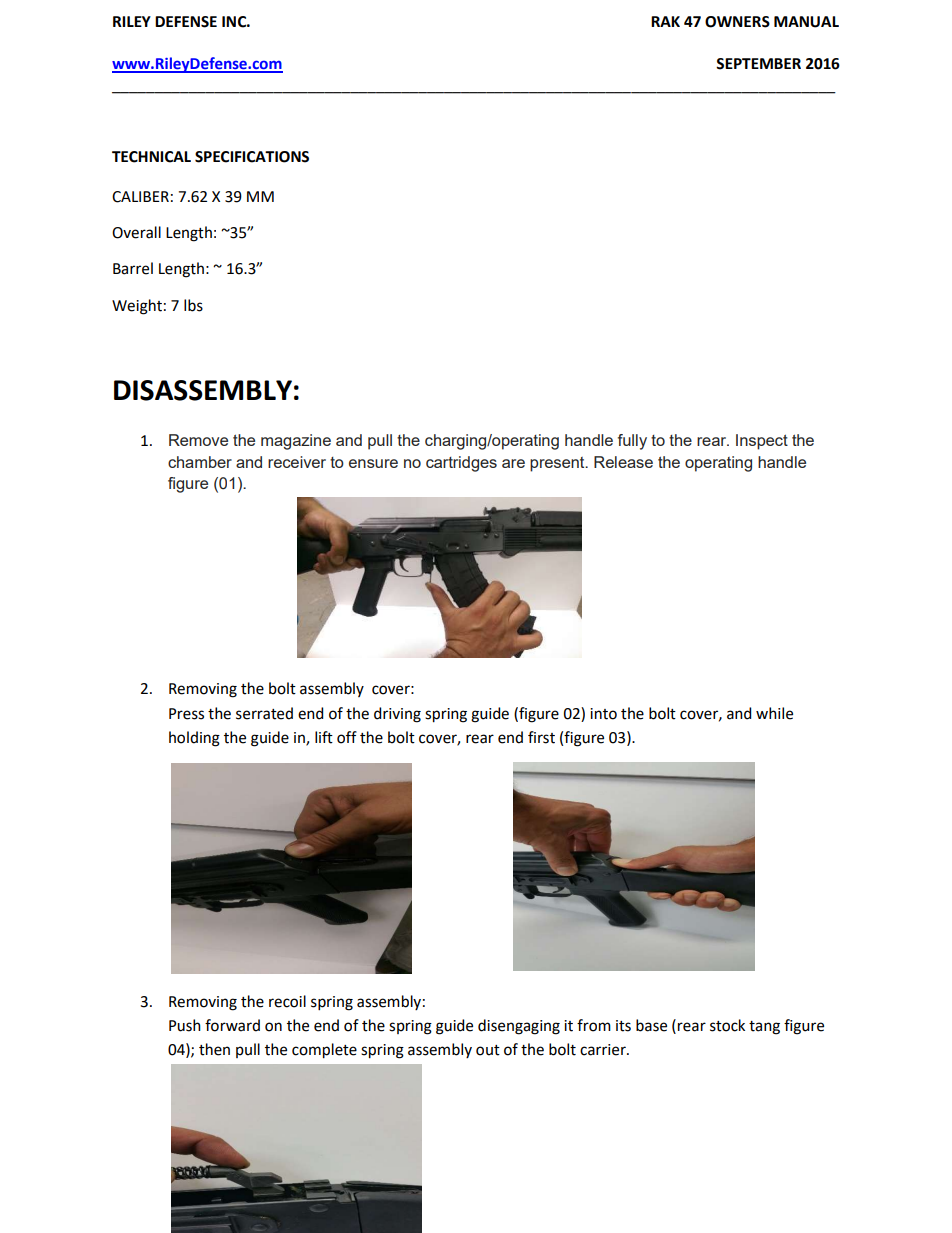 This page has width=952, height=1233. I want to click on SPECIFICATIONS, so click(252, 157).
